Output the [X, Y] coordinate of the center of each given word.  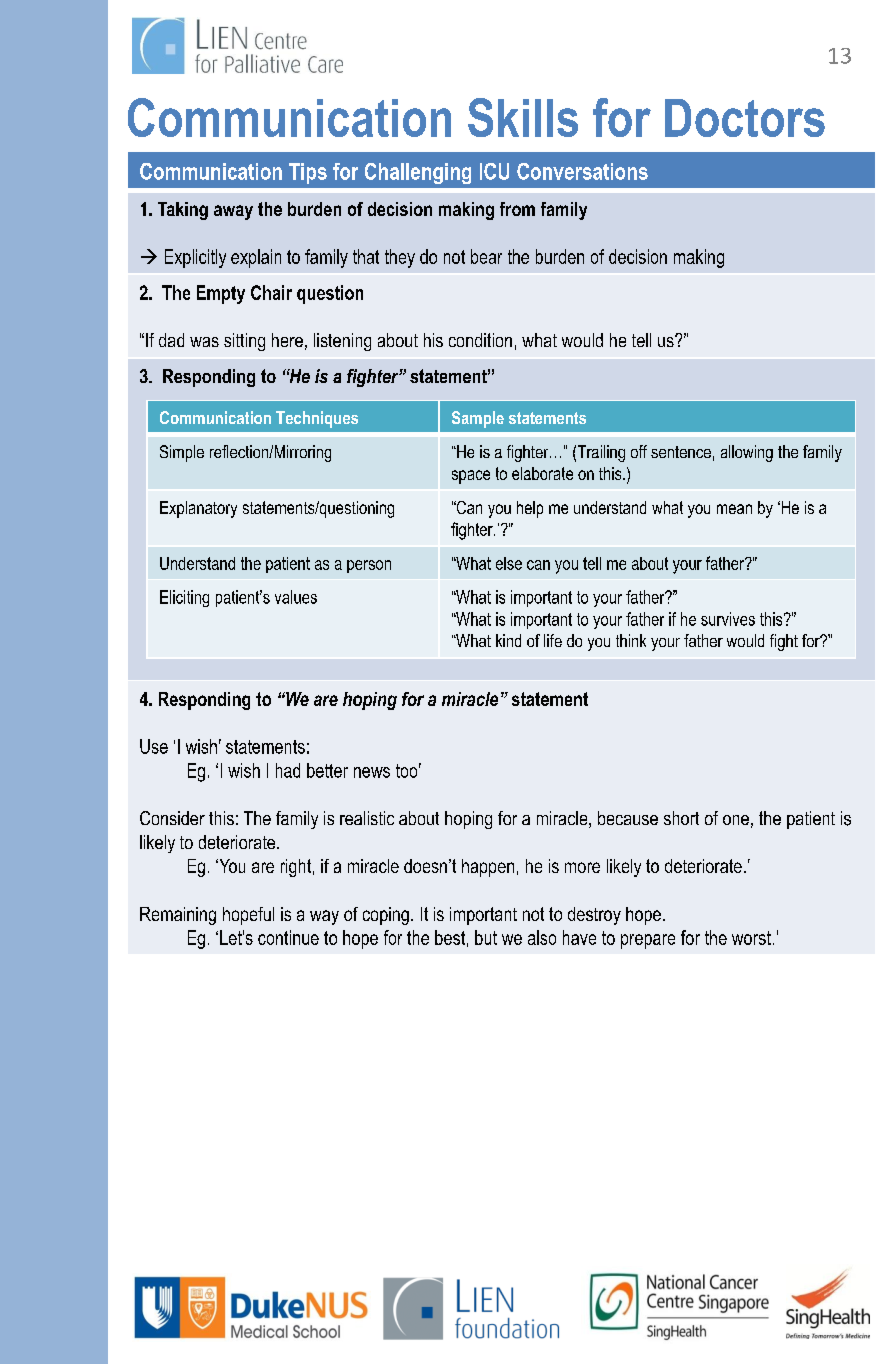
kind [508, 640]
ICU [494, 171]
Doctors [745, 118]
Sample [478, 419]
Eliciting [184, 598]
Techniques [317, 419]
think [631, 640]
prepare [648, 941]
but [486, 937]
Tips [308, 173]
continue [288, 937]
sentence [681, 452]
